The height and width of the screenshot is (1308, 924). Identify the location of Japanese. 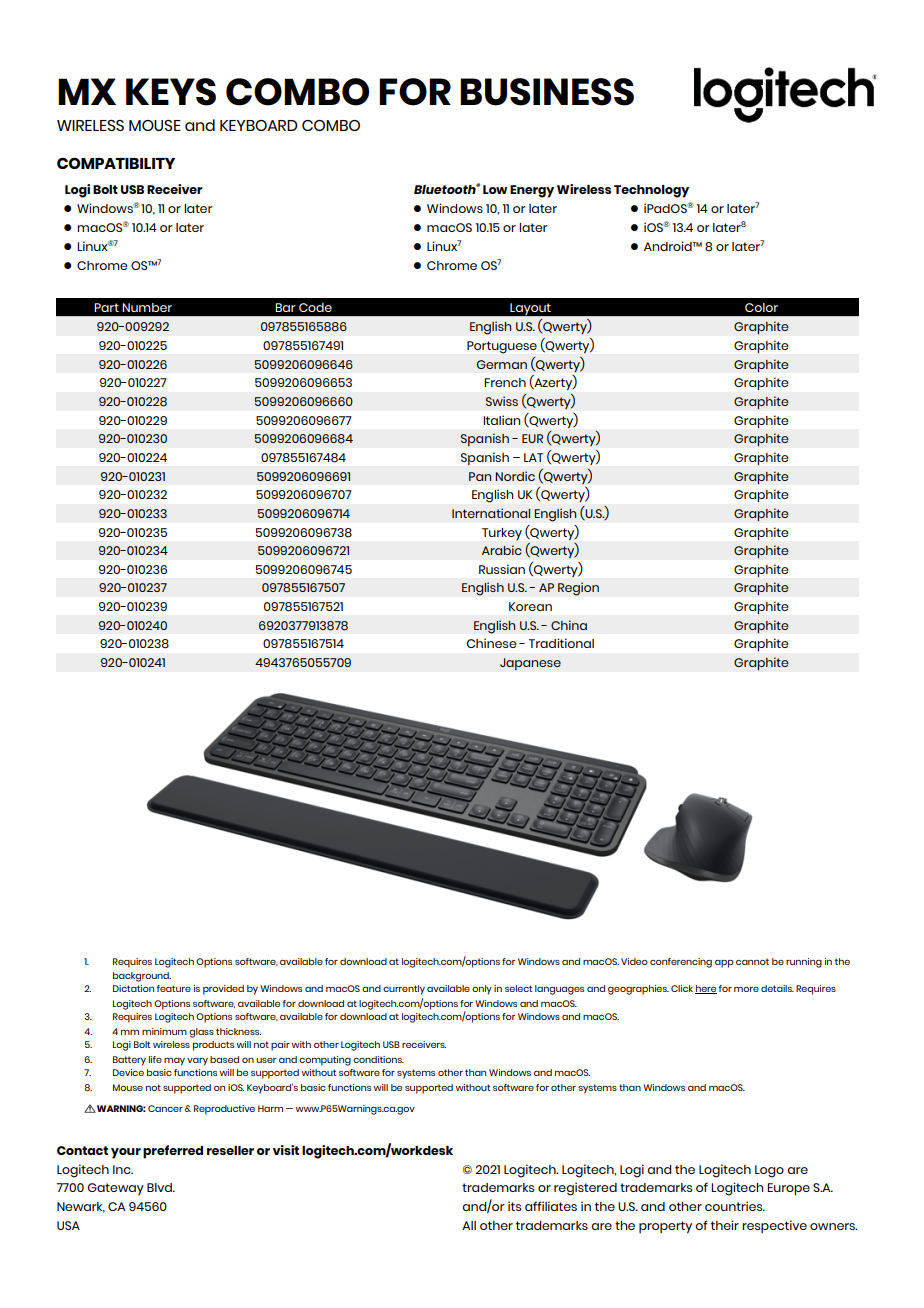
(530, 664).
